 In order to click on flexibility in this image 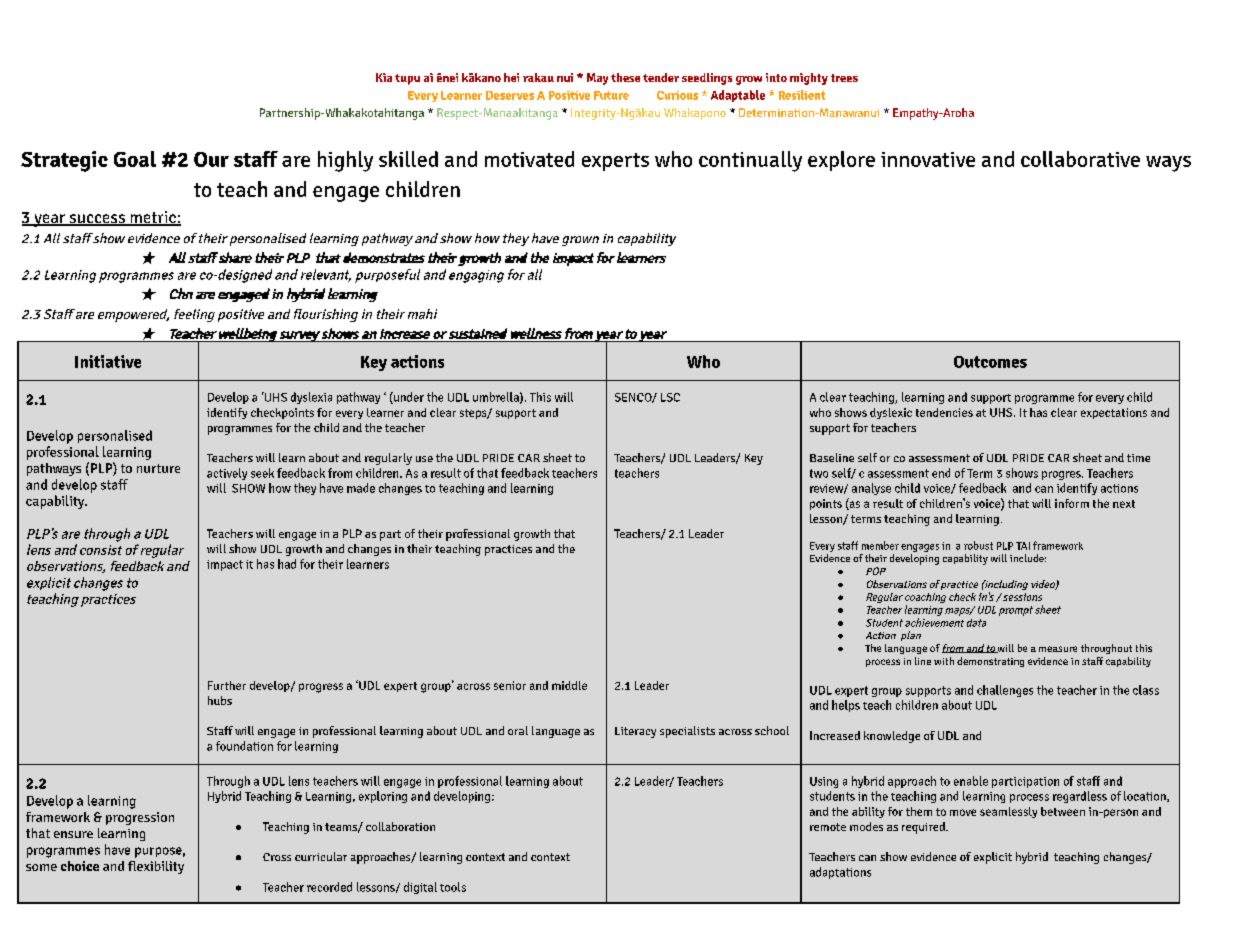, I will do `click(156, 867)`.
